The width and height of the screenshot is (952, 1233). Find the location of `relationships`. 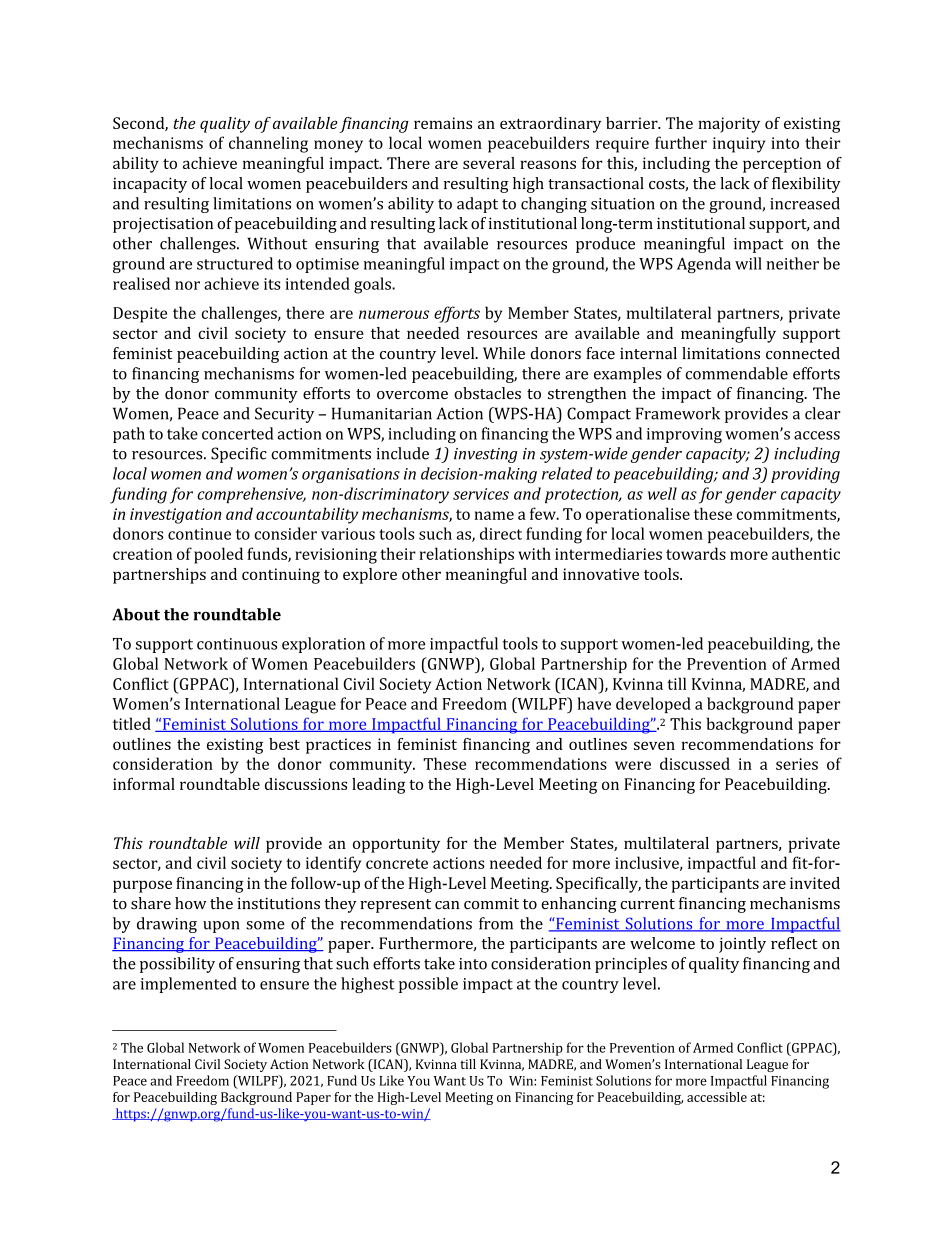

relationships is located at coordinates (466, 555).
